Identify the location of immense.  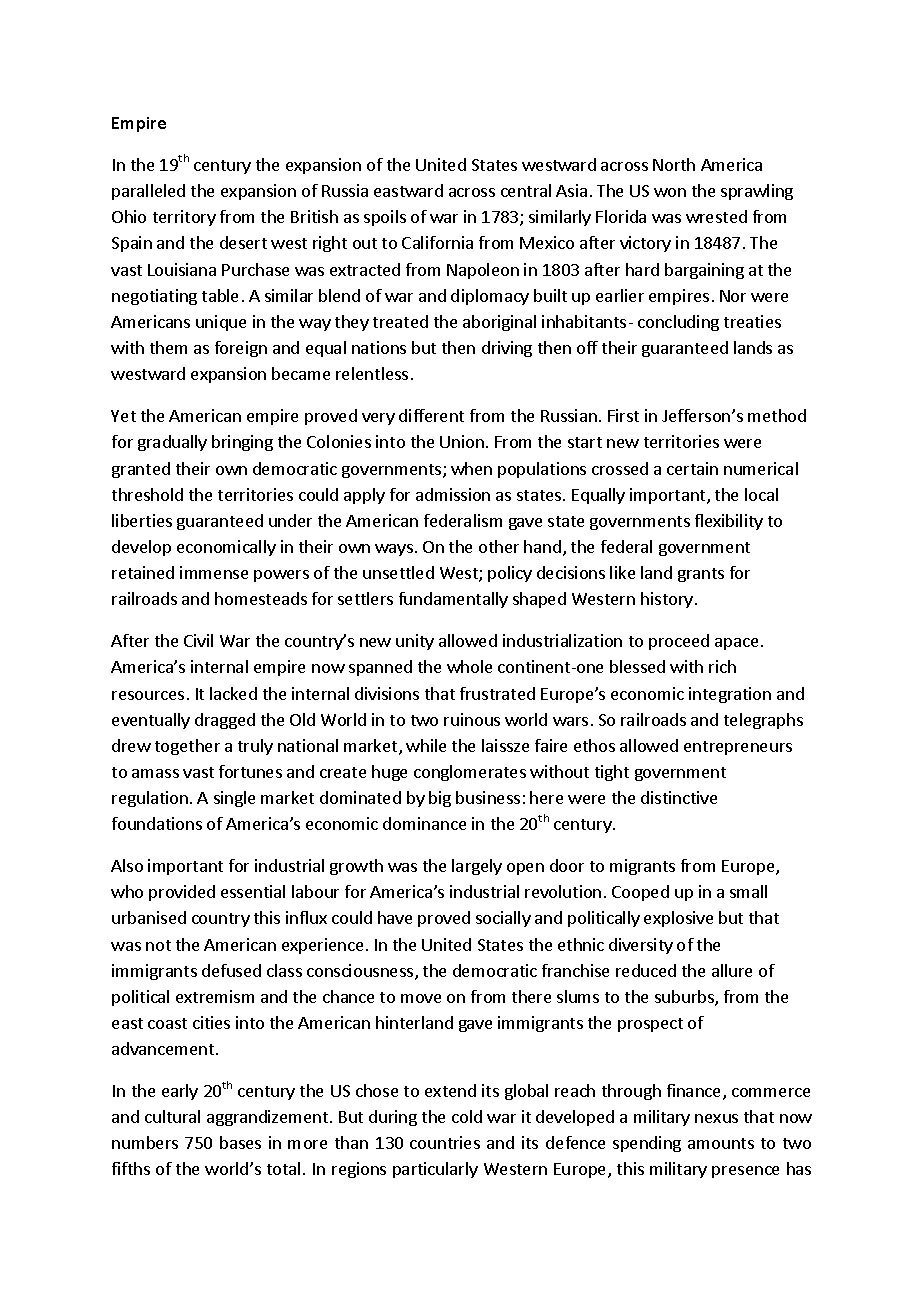
(214, 572).
